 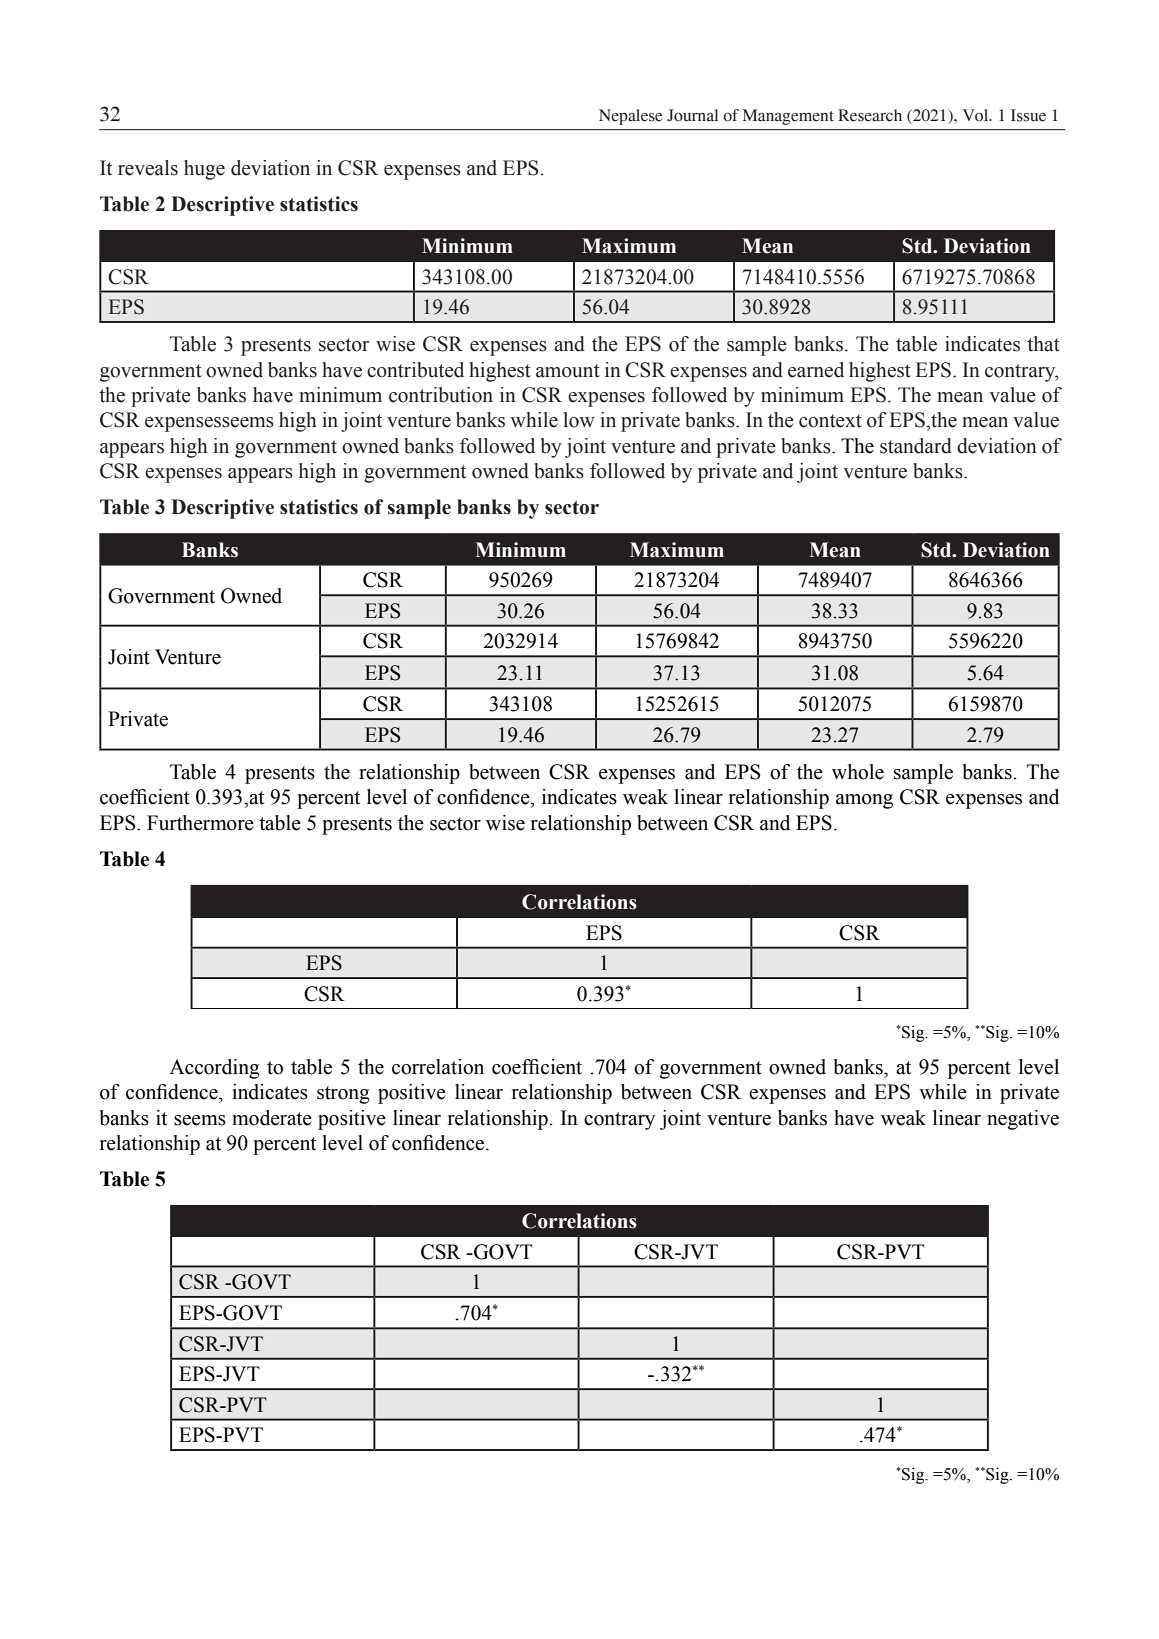 I want to click on contributed, so click(x=415, y=370).
